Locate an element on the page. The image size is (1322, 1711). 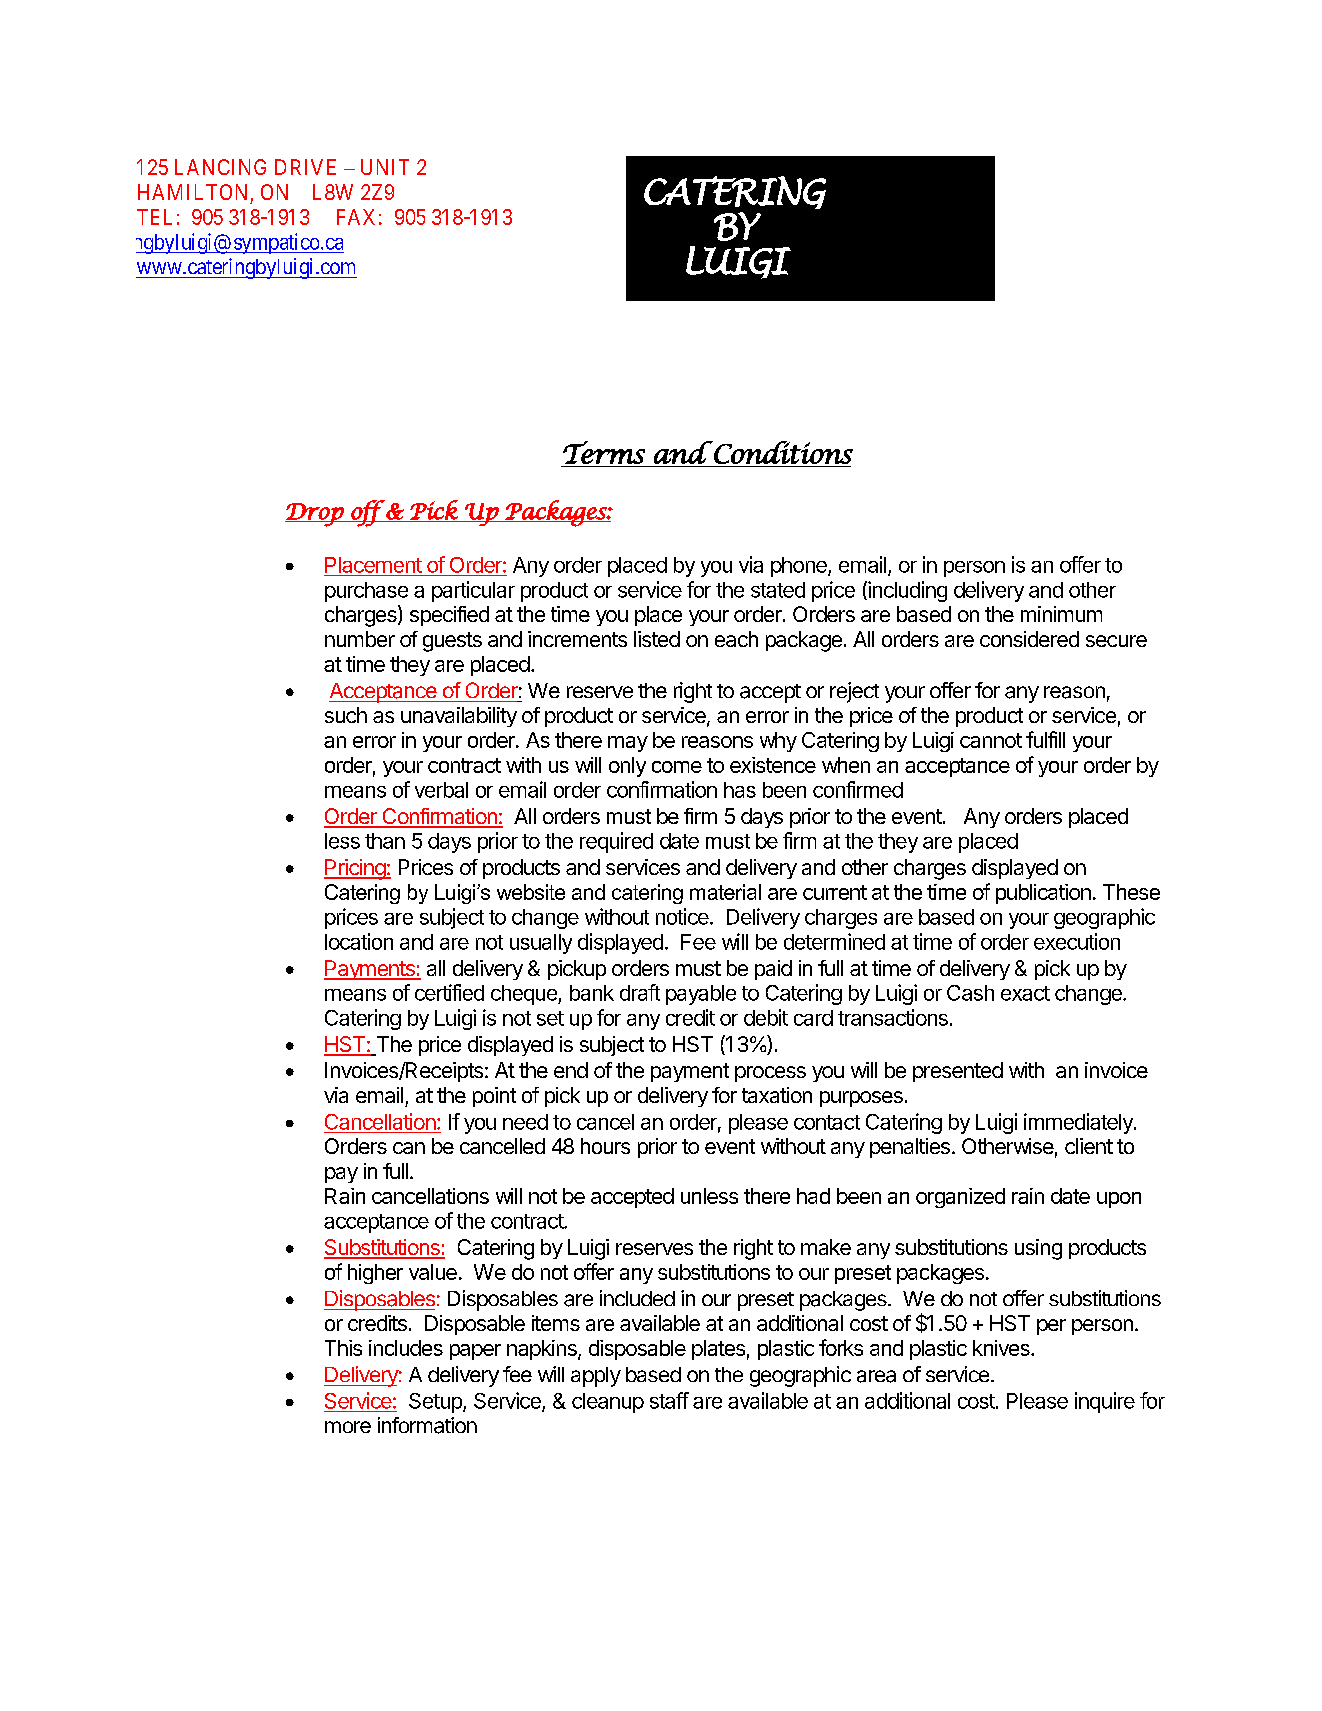
more is located at coordinates (348, 1427).
